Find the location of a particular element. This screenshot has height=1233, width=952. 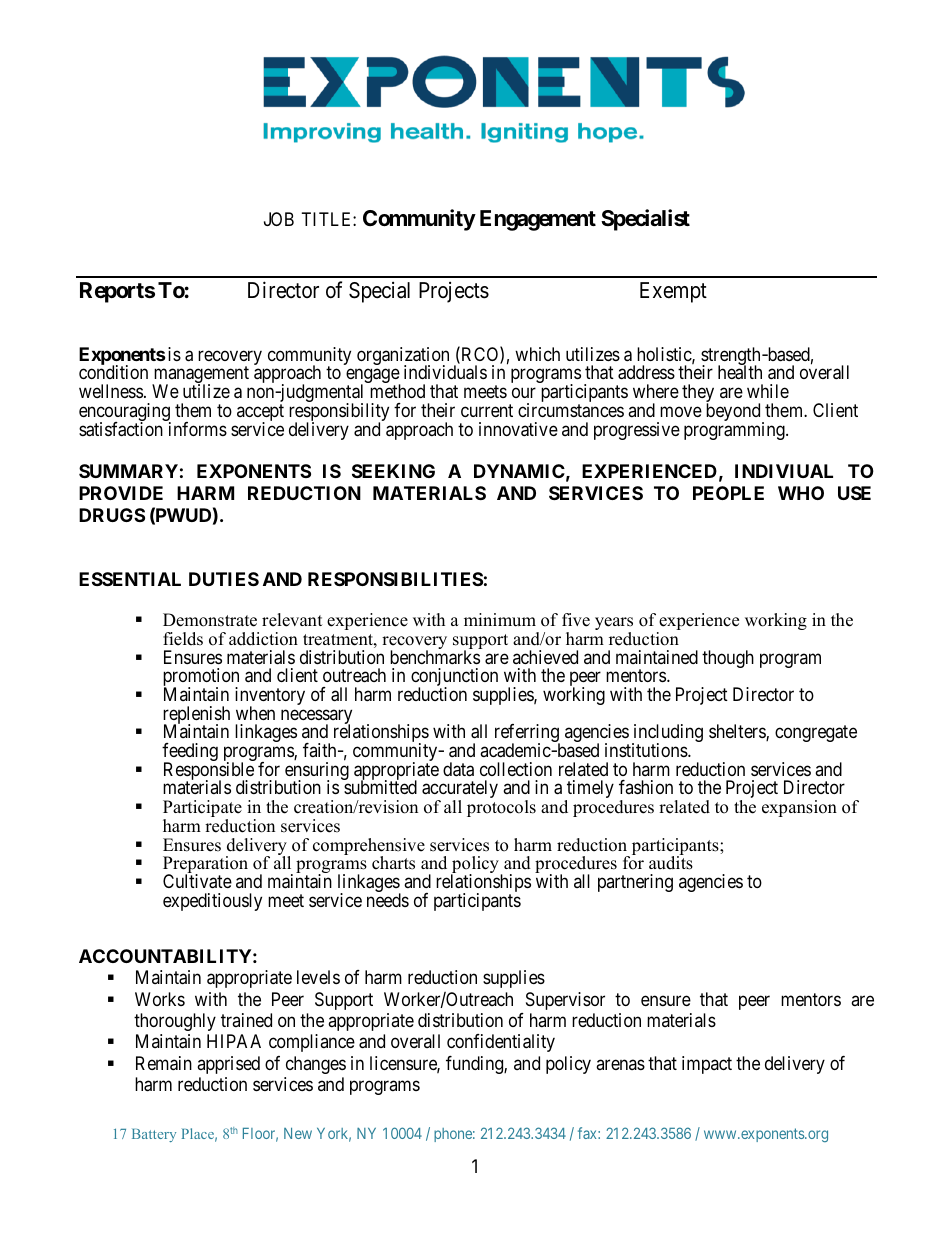

JOB is located at coordinates (279, 219).
